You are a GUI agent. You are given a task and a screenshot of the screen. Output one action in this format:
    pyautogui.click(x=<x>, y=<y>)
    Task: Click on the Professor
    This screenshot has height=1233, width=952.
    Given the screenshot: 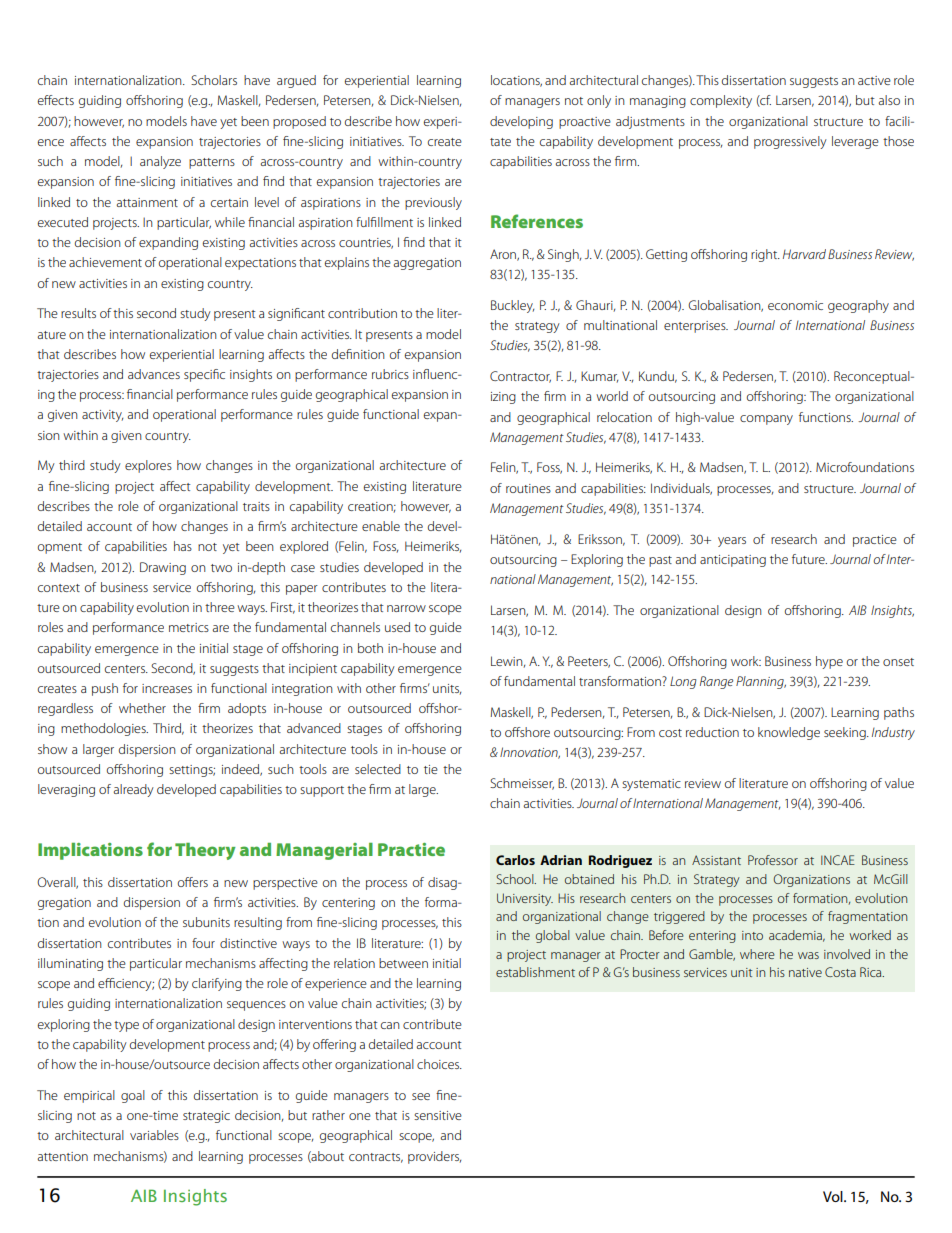 What is the action you would take?
    pyautogui.click(x=773, y=860)
